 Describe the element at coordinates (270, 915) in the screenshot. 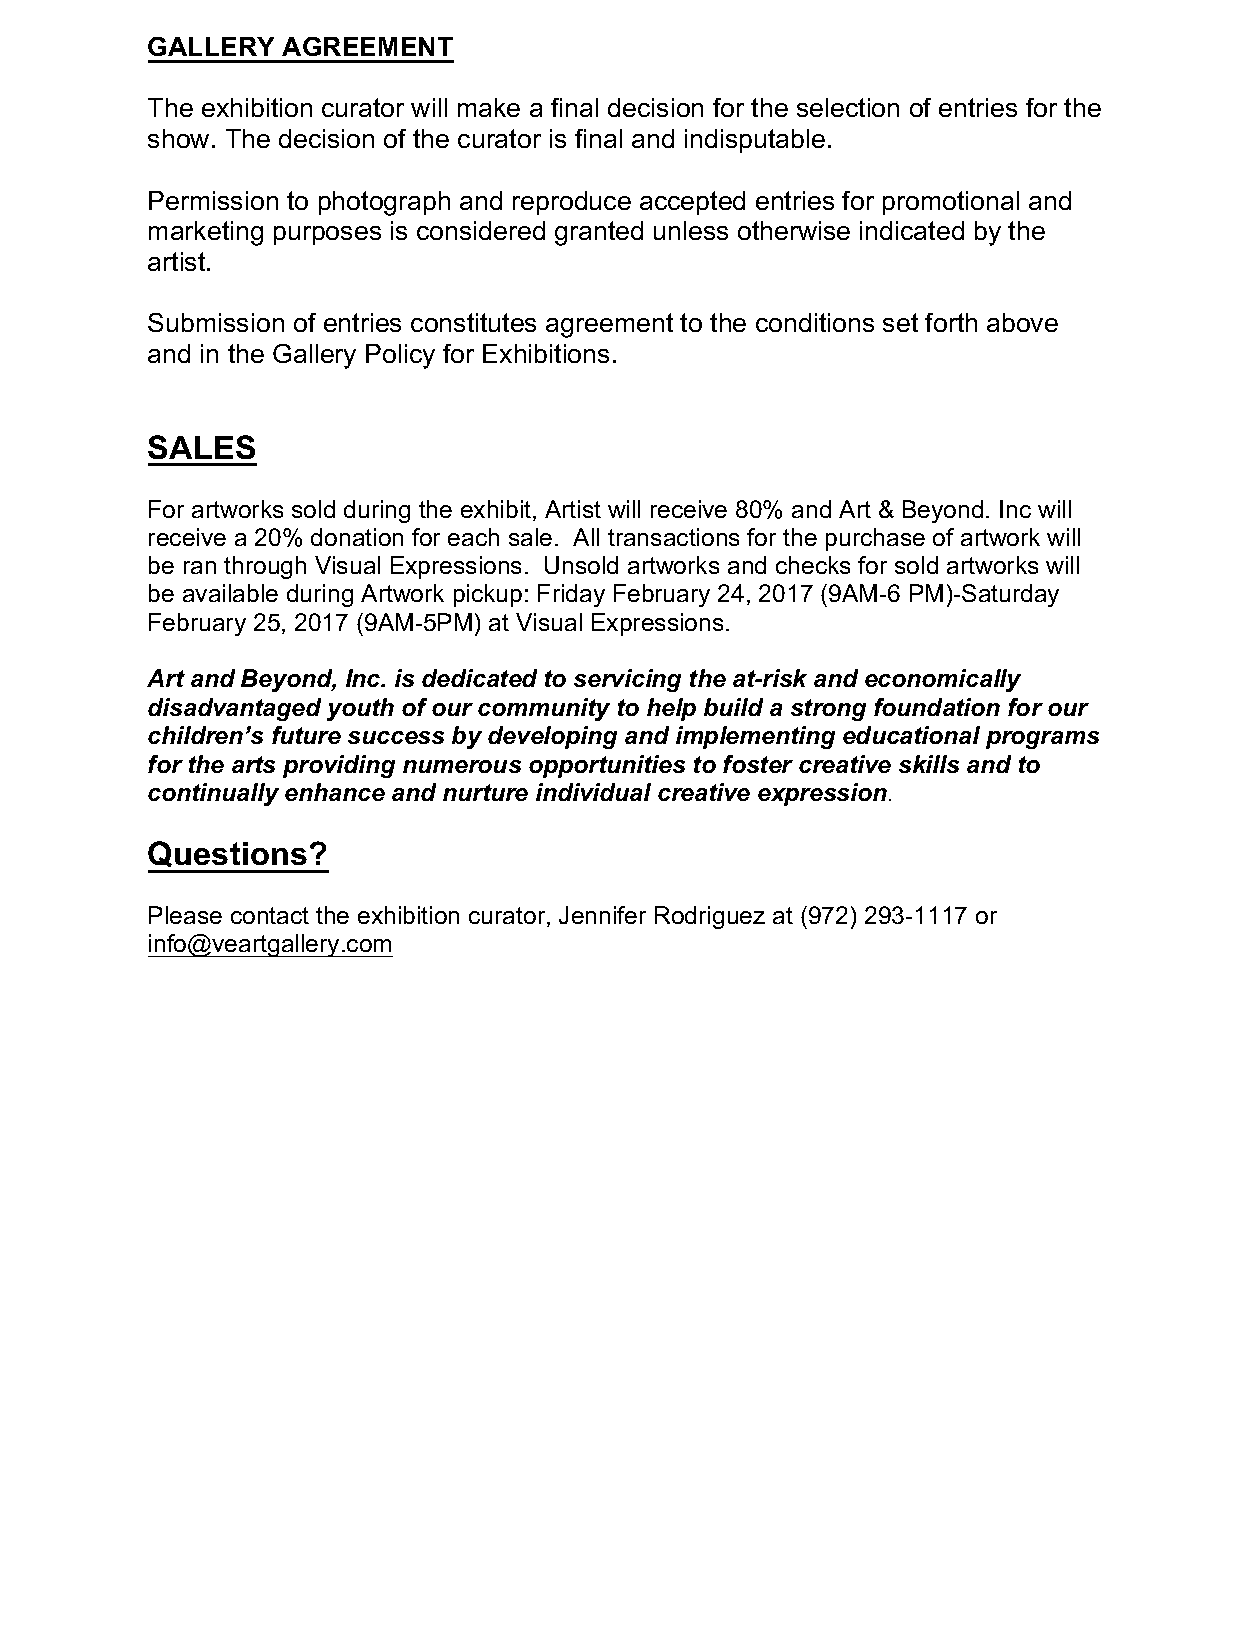

I see `contact` at that location.
